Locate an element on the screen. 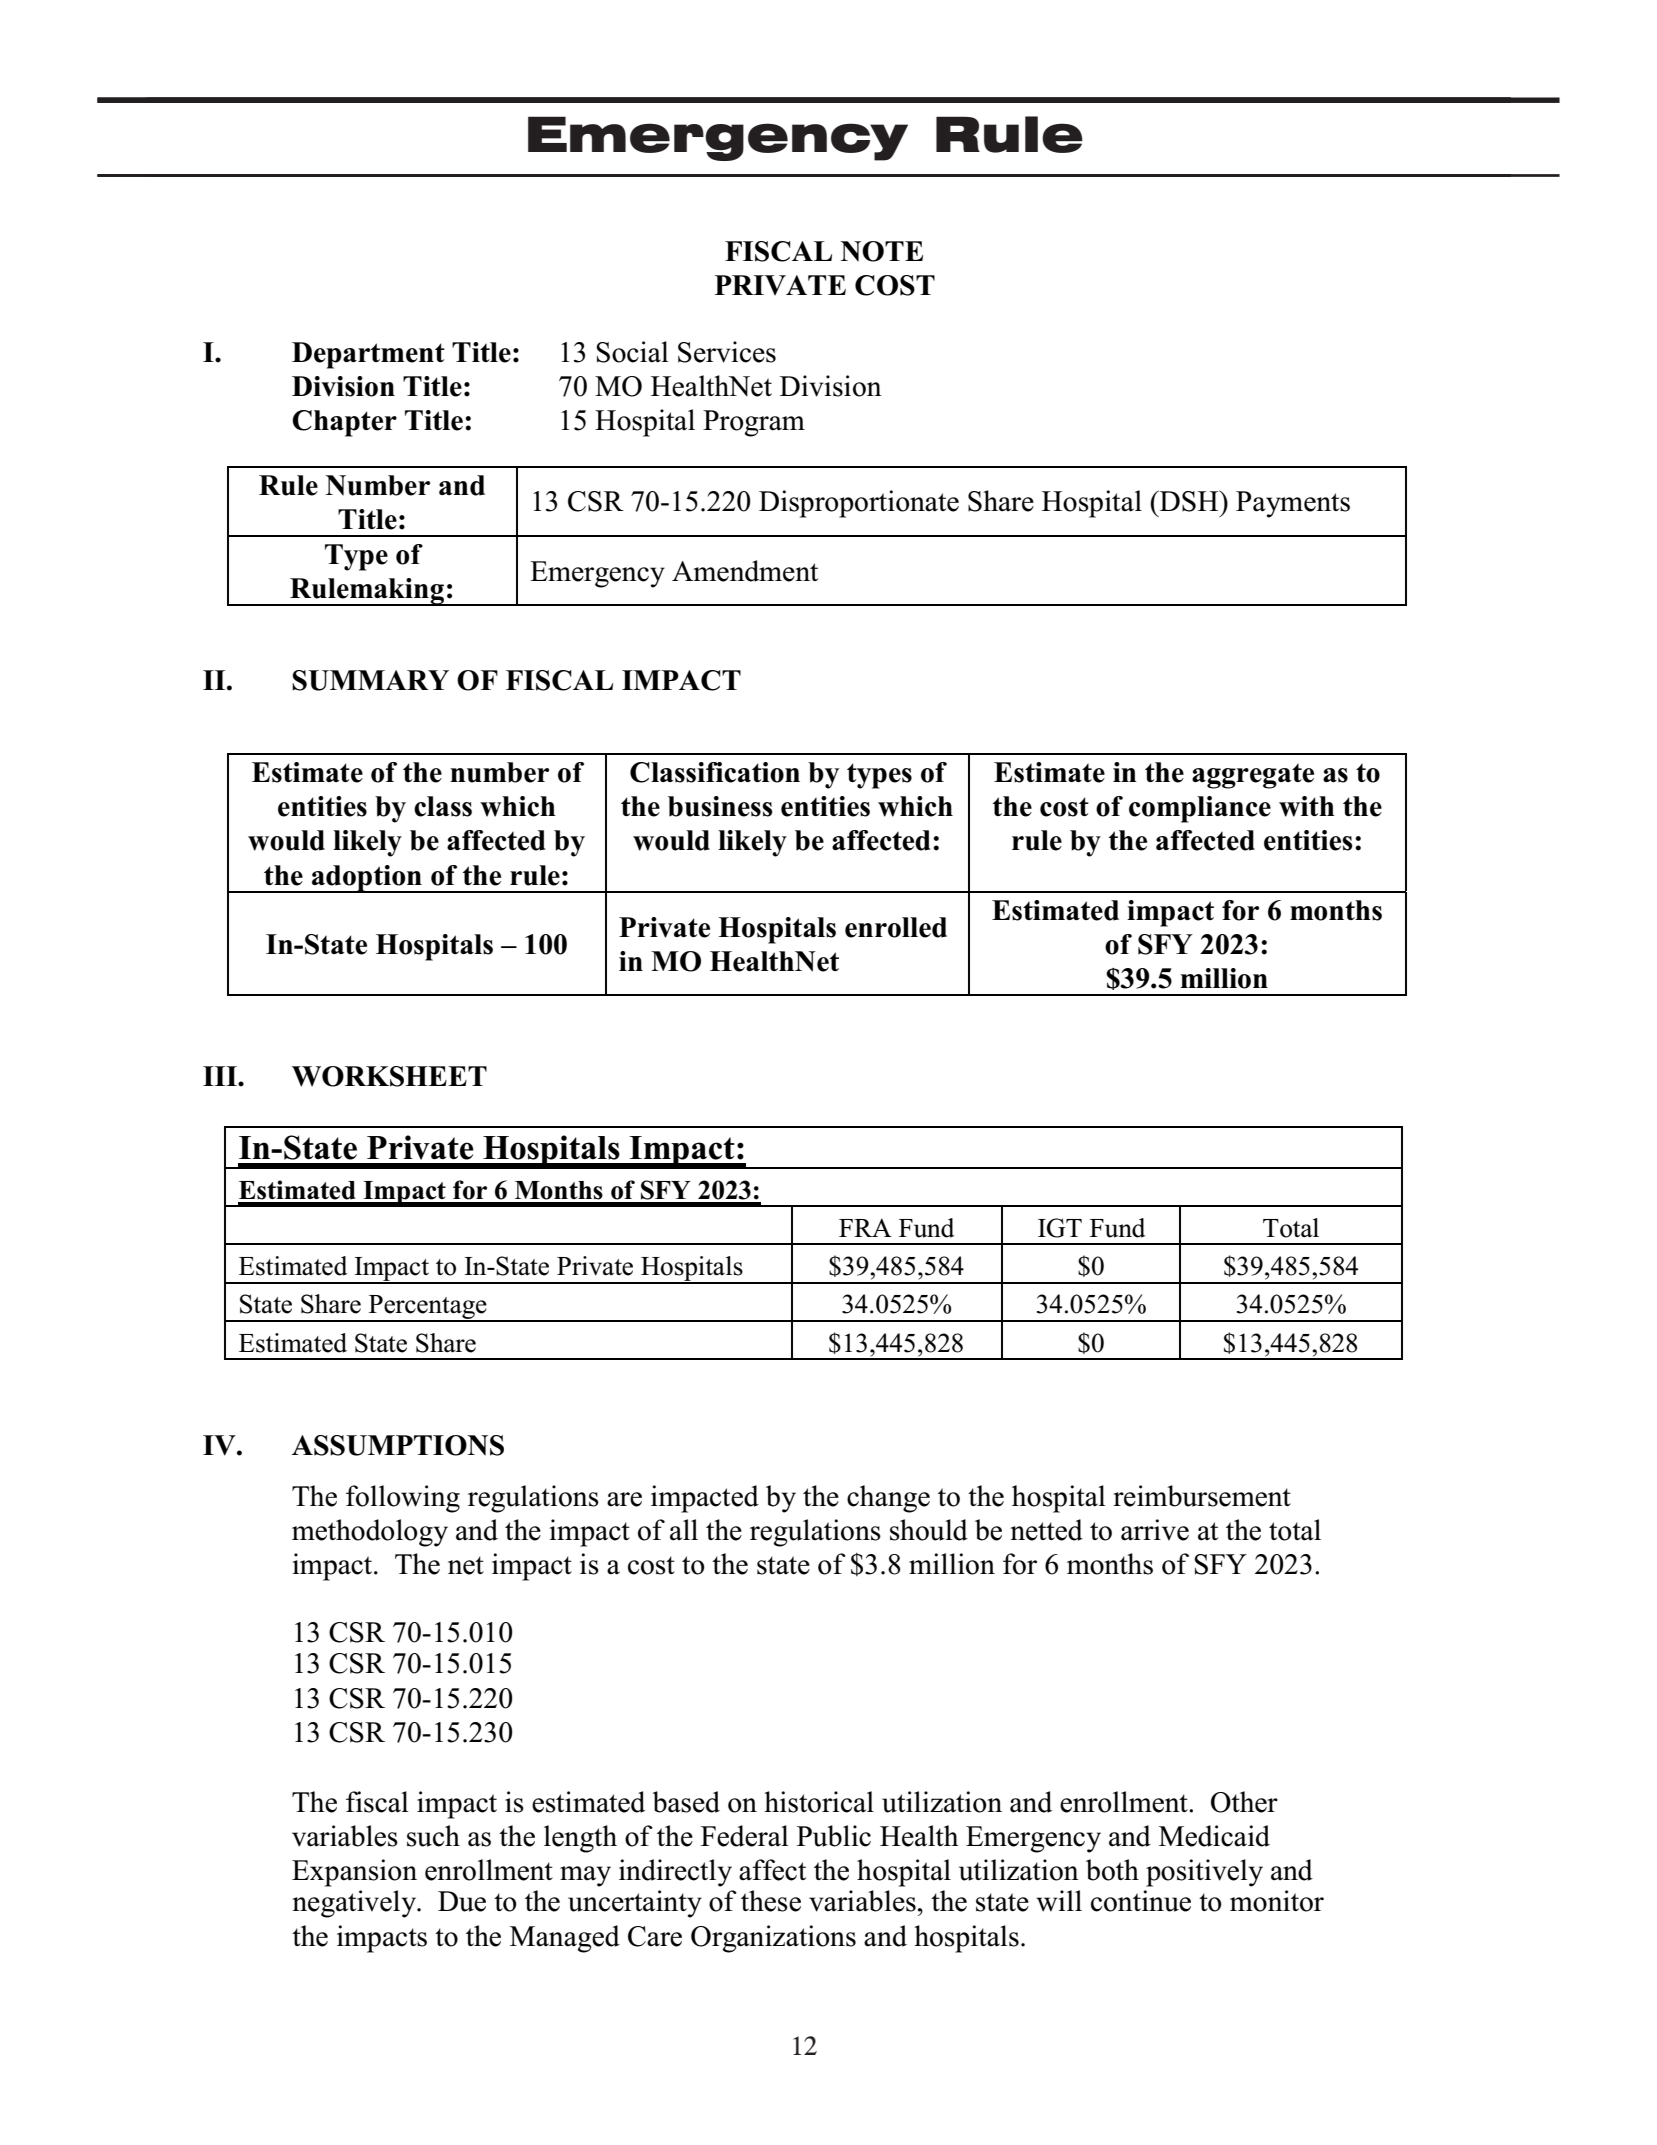 The image size is (1657, 2145). Department is located at coordinates (368, 355).
